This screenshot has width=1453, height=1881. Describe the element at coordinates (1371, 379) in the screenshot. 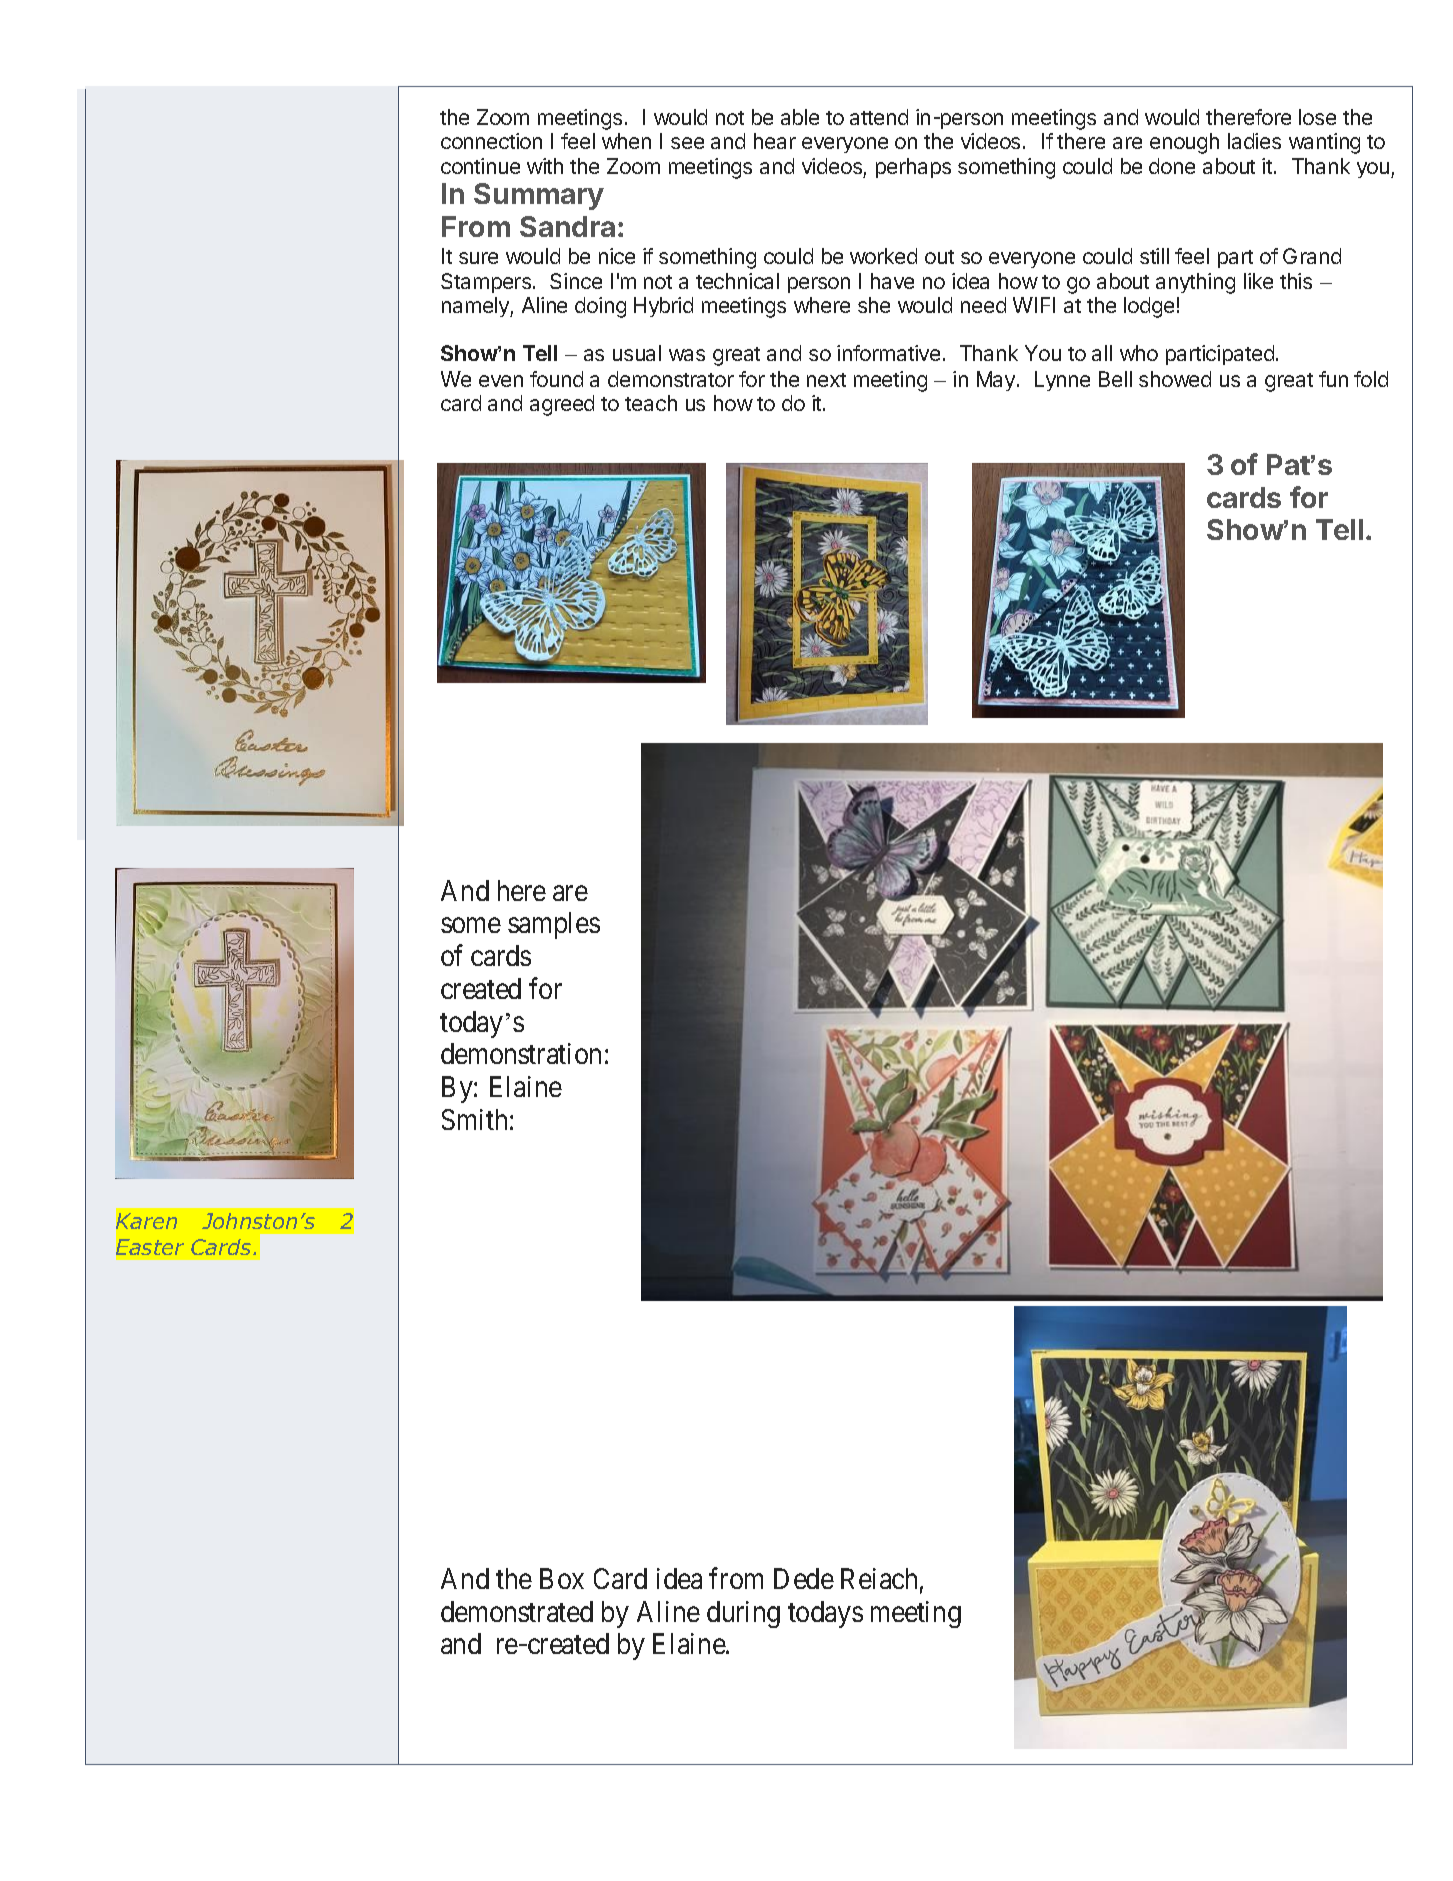

I see `fold` at that location.
